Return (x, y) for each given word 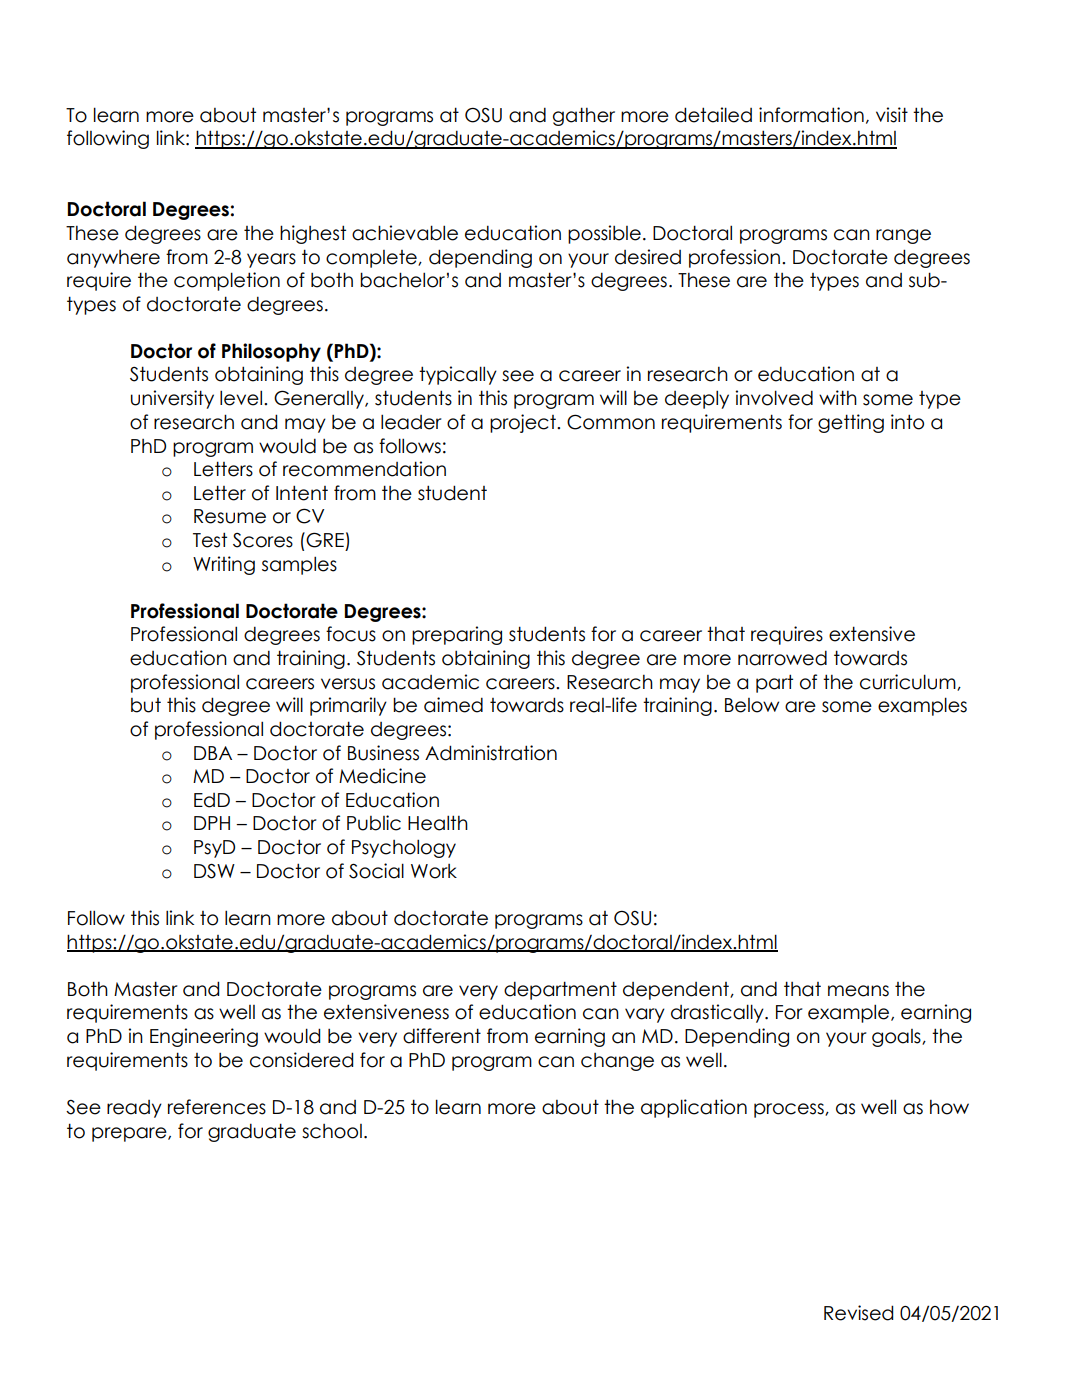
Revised (858, 1313)
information (811, 115)
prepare (130, 1134)
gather (584, 116)
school (332, 1131)
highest (313, 234)
